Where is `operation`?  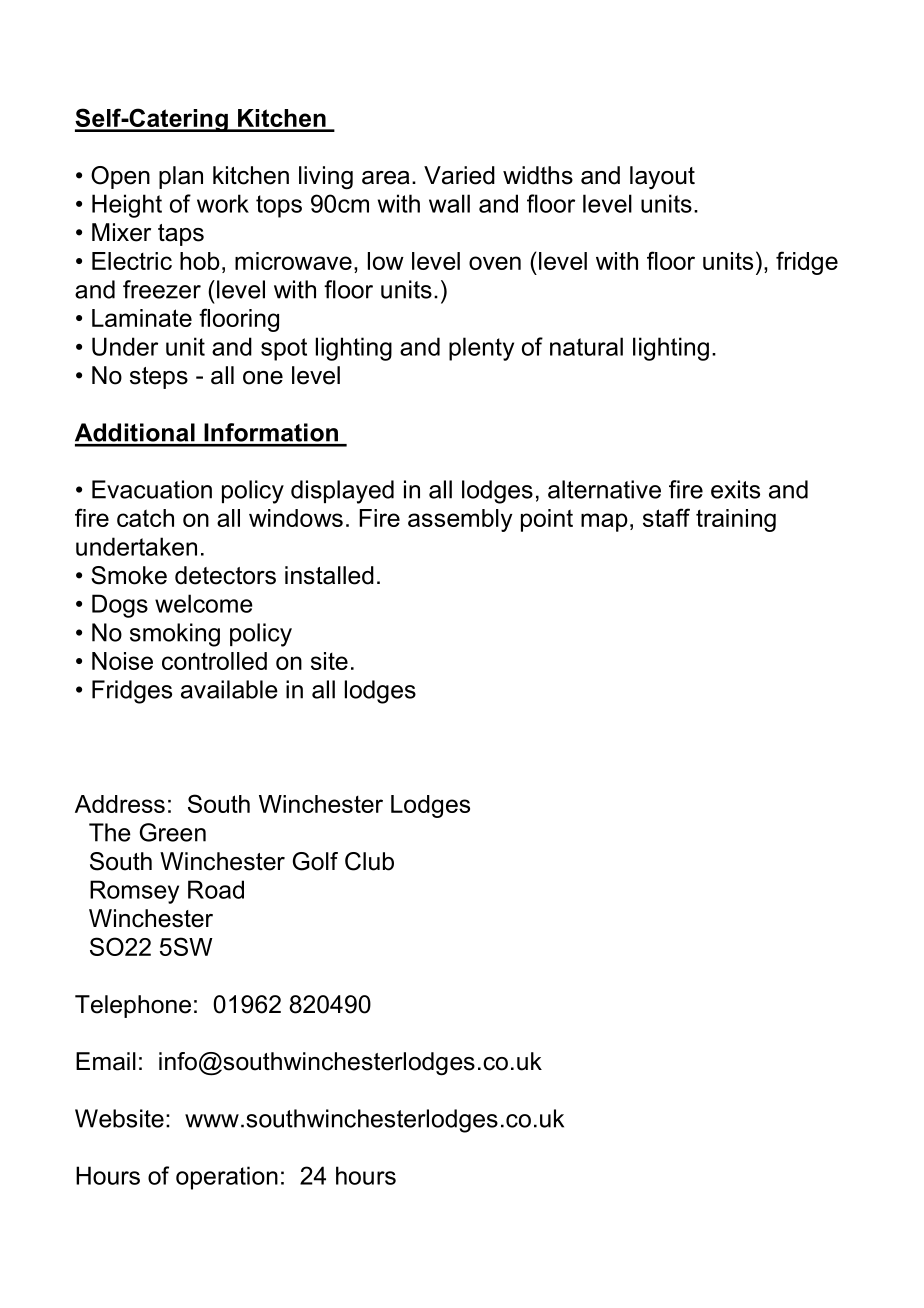
operation is located at coordinates (227, 1178).
